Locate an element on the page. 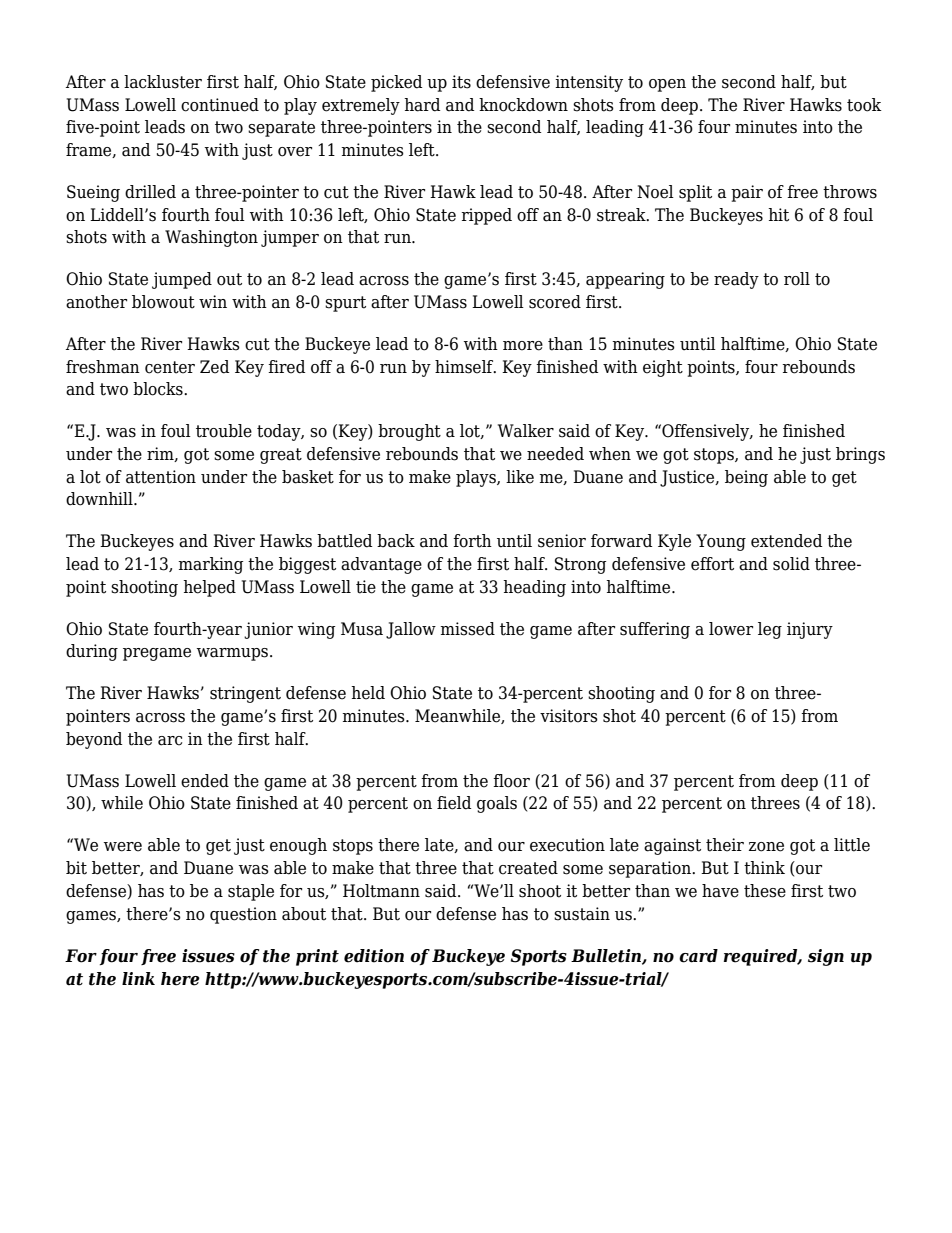 This page has height=1233, width=952. eight is located at coordinates (663, 368).
